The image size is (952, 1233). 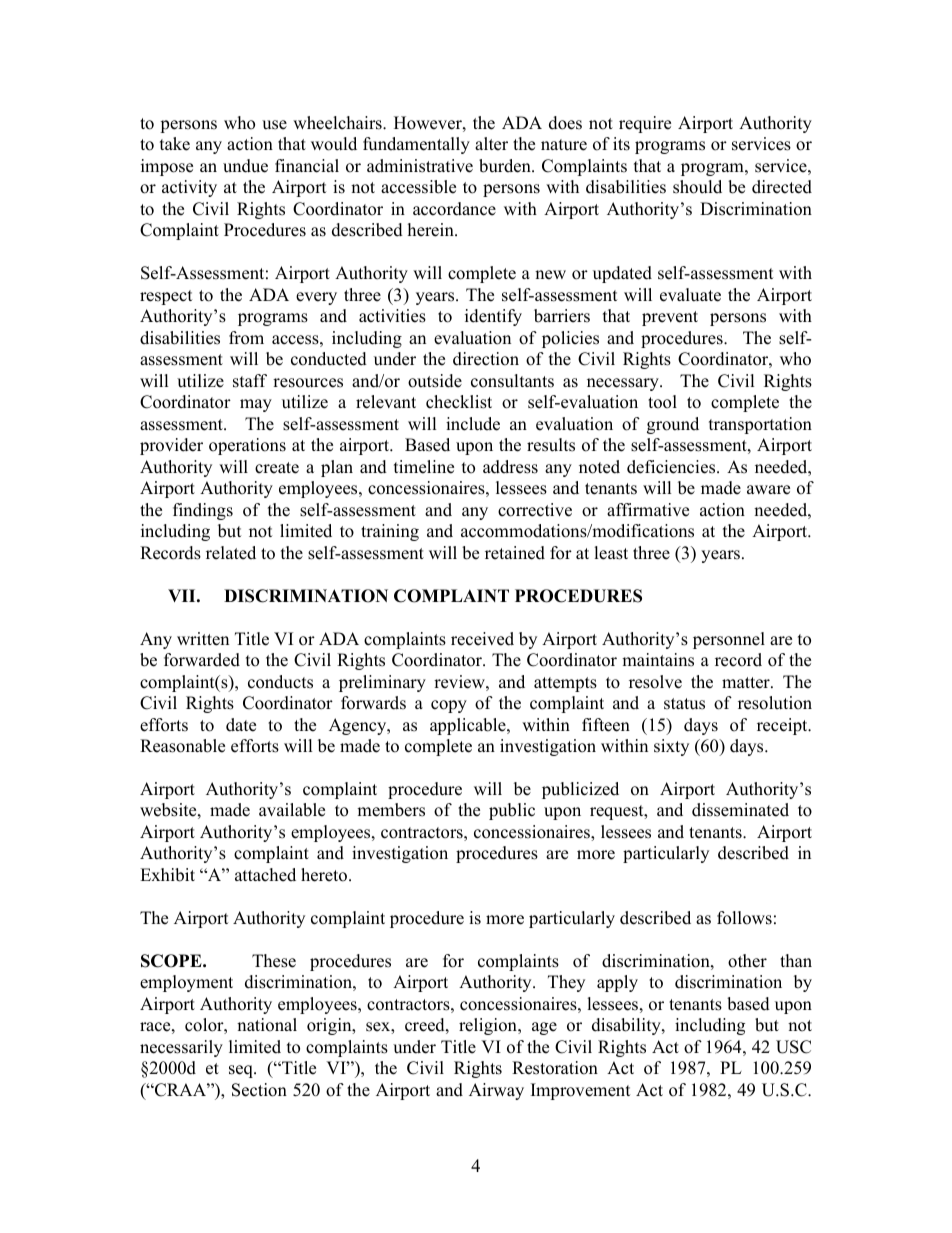 I want to click on Reasonable, so click(x=182, y=746).
